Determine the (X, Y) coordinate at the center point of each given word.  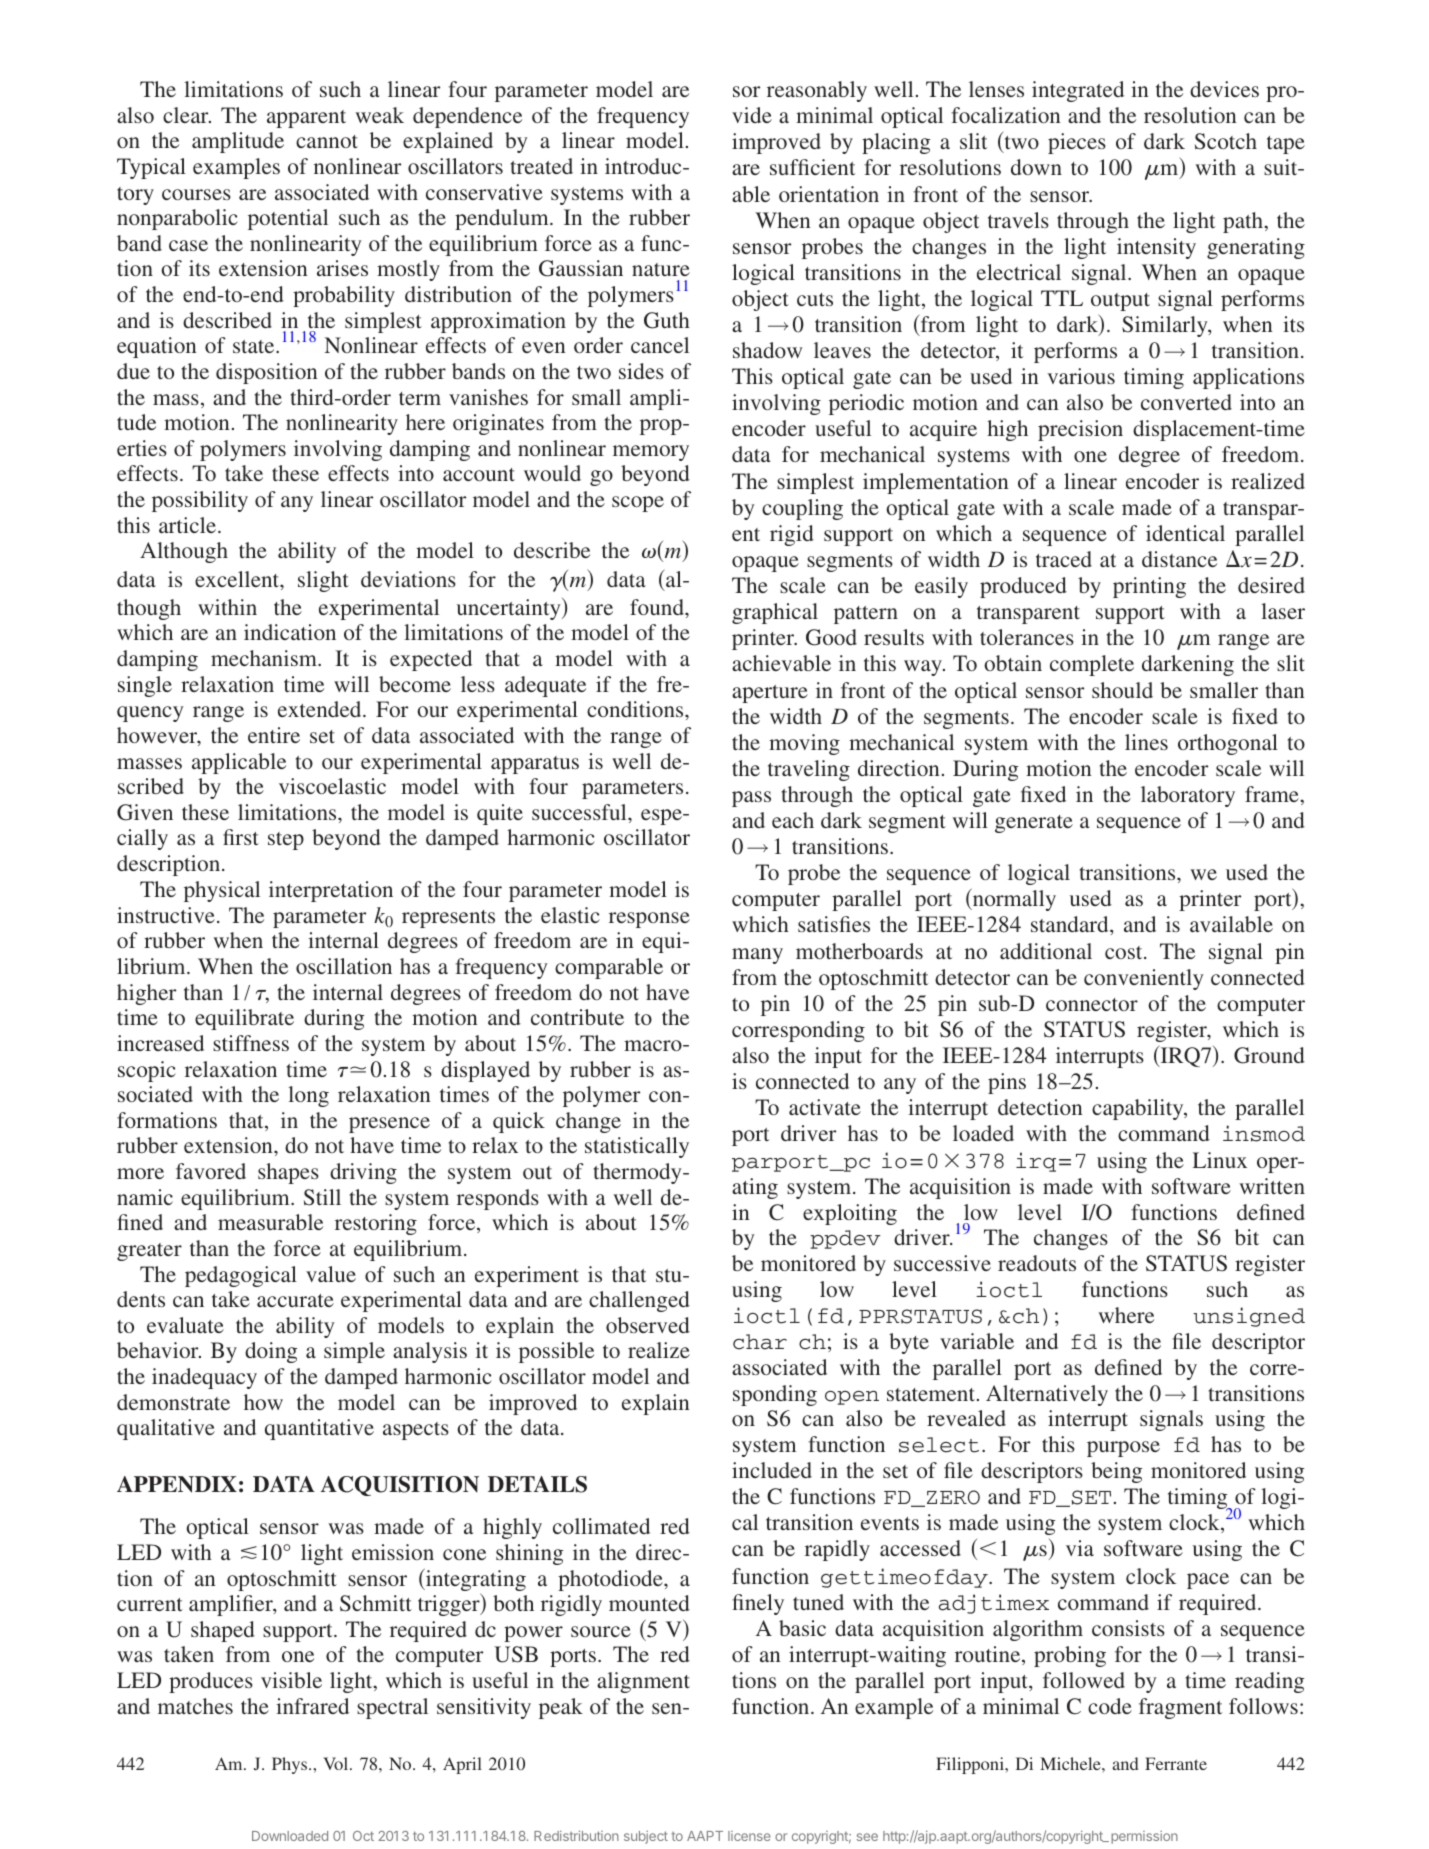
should (1122, 690)
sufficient (812, 167)
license (749, 1836)
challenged (639, 1301)
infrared (312, 1706)
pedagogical (241, 1276)
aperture (770, 694)
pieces (1077, 143)
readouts (1037, 1263)
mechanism (265, 658)
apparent (306, 119)
